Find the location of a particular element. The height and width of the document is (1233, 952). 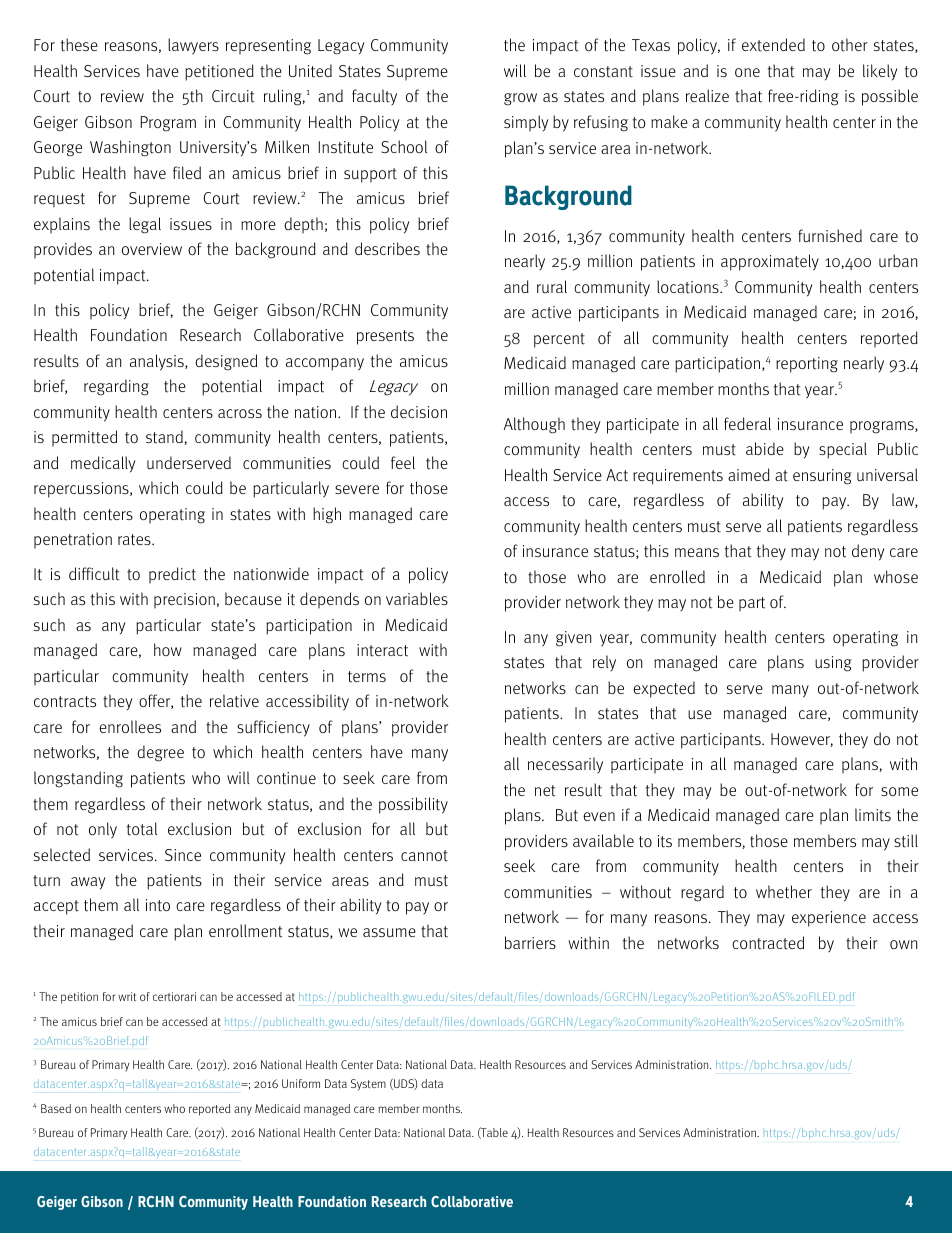

lawyers is located at coordinates (193, 46).
